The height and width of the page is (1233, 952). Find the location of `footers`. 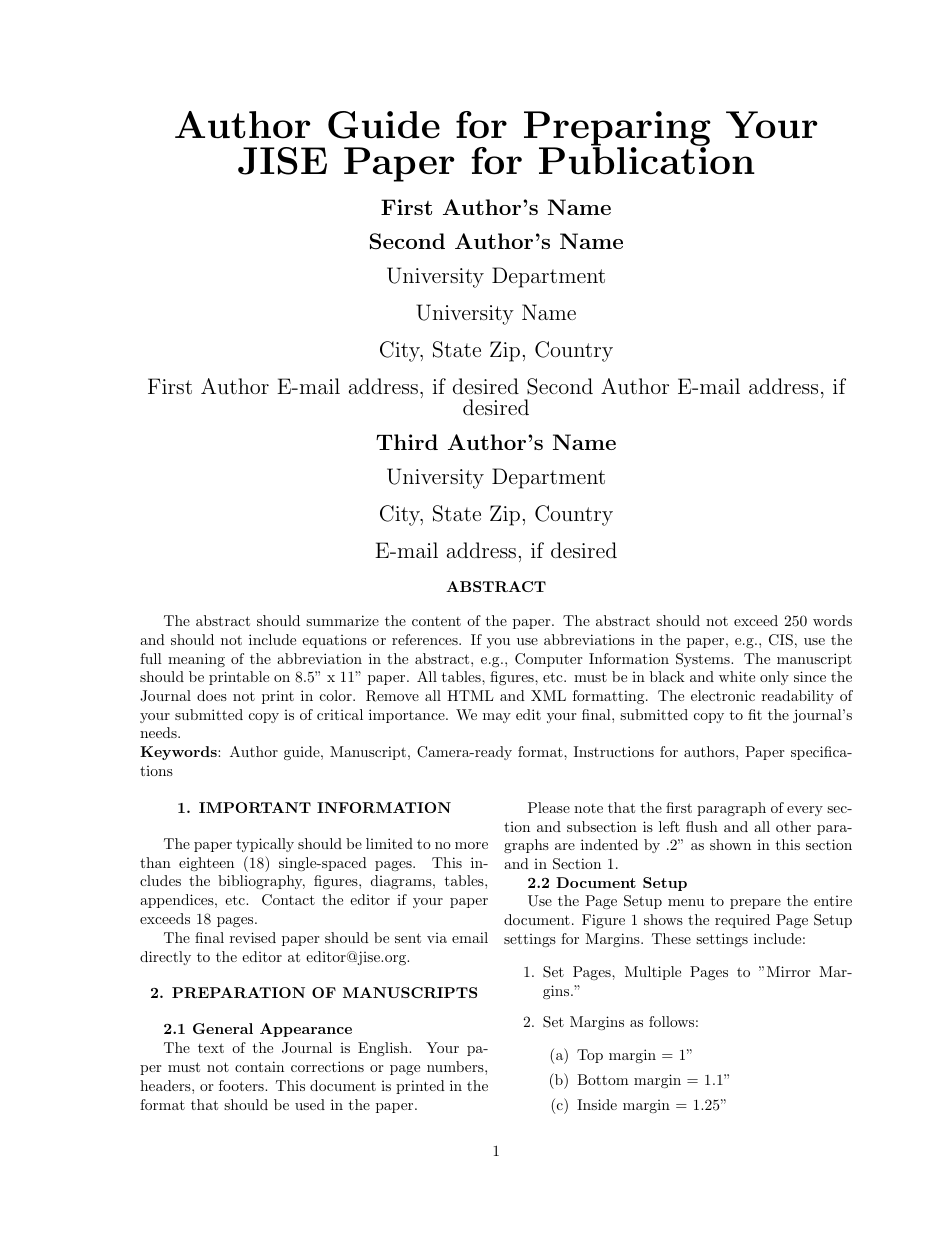

footers is located at coordinates (242, 1085).
